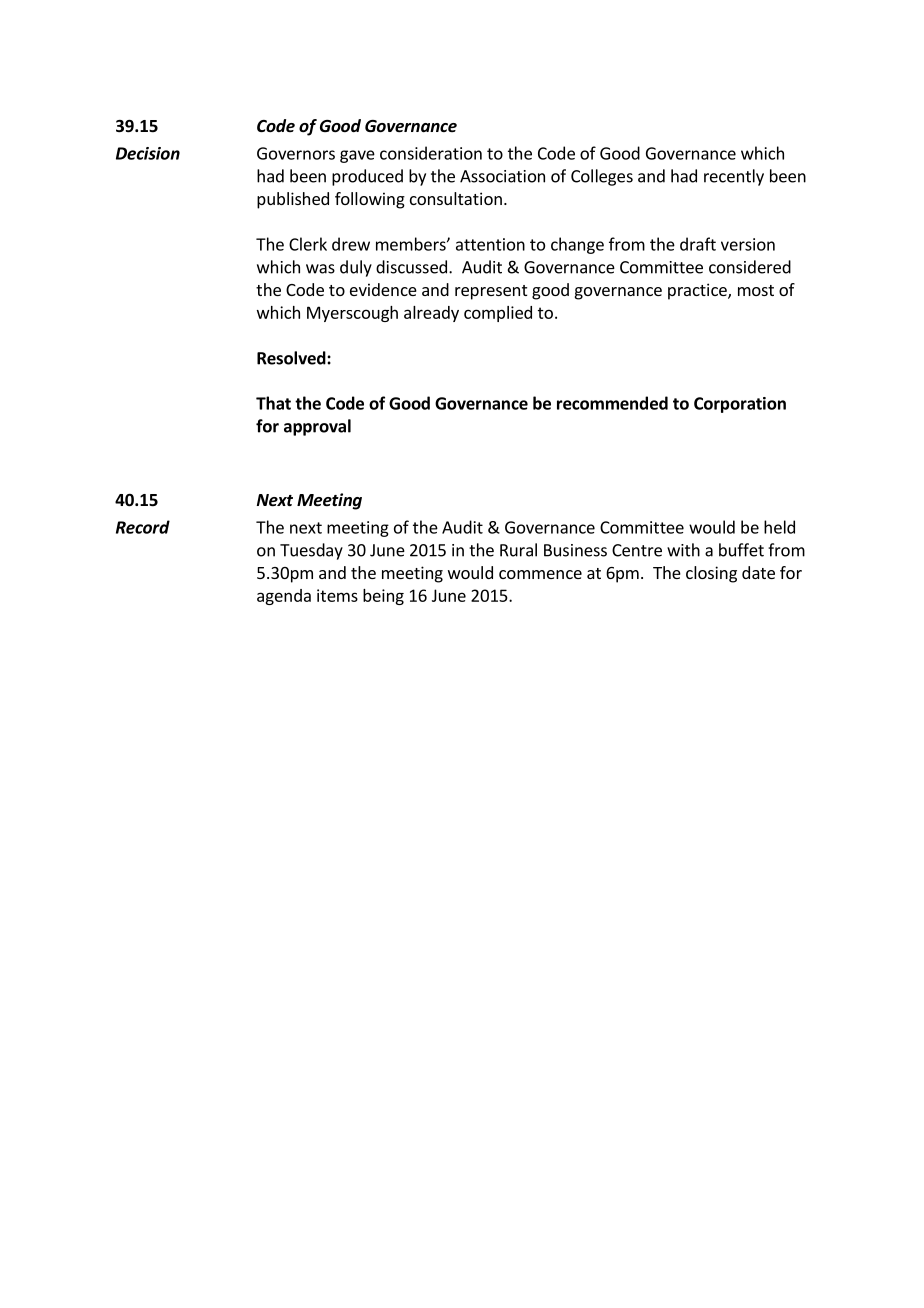  I want to click on recommended, so click(612, 403).
